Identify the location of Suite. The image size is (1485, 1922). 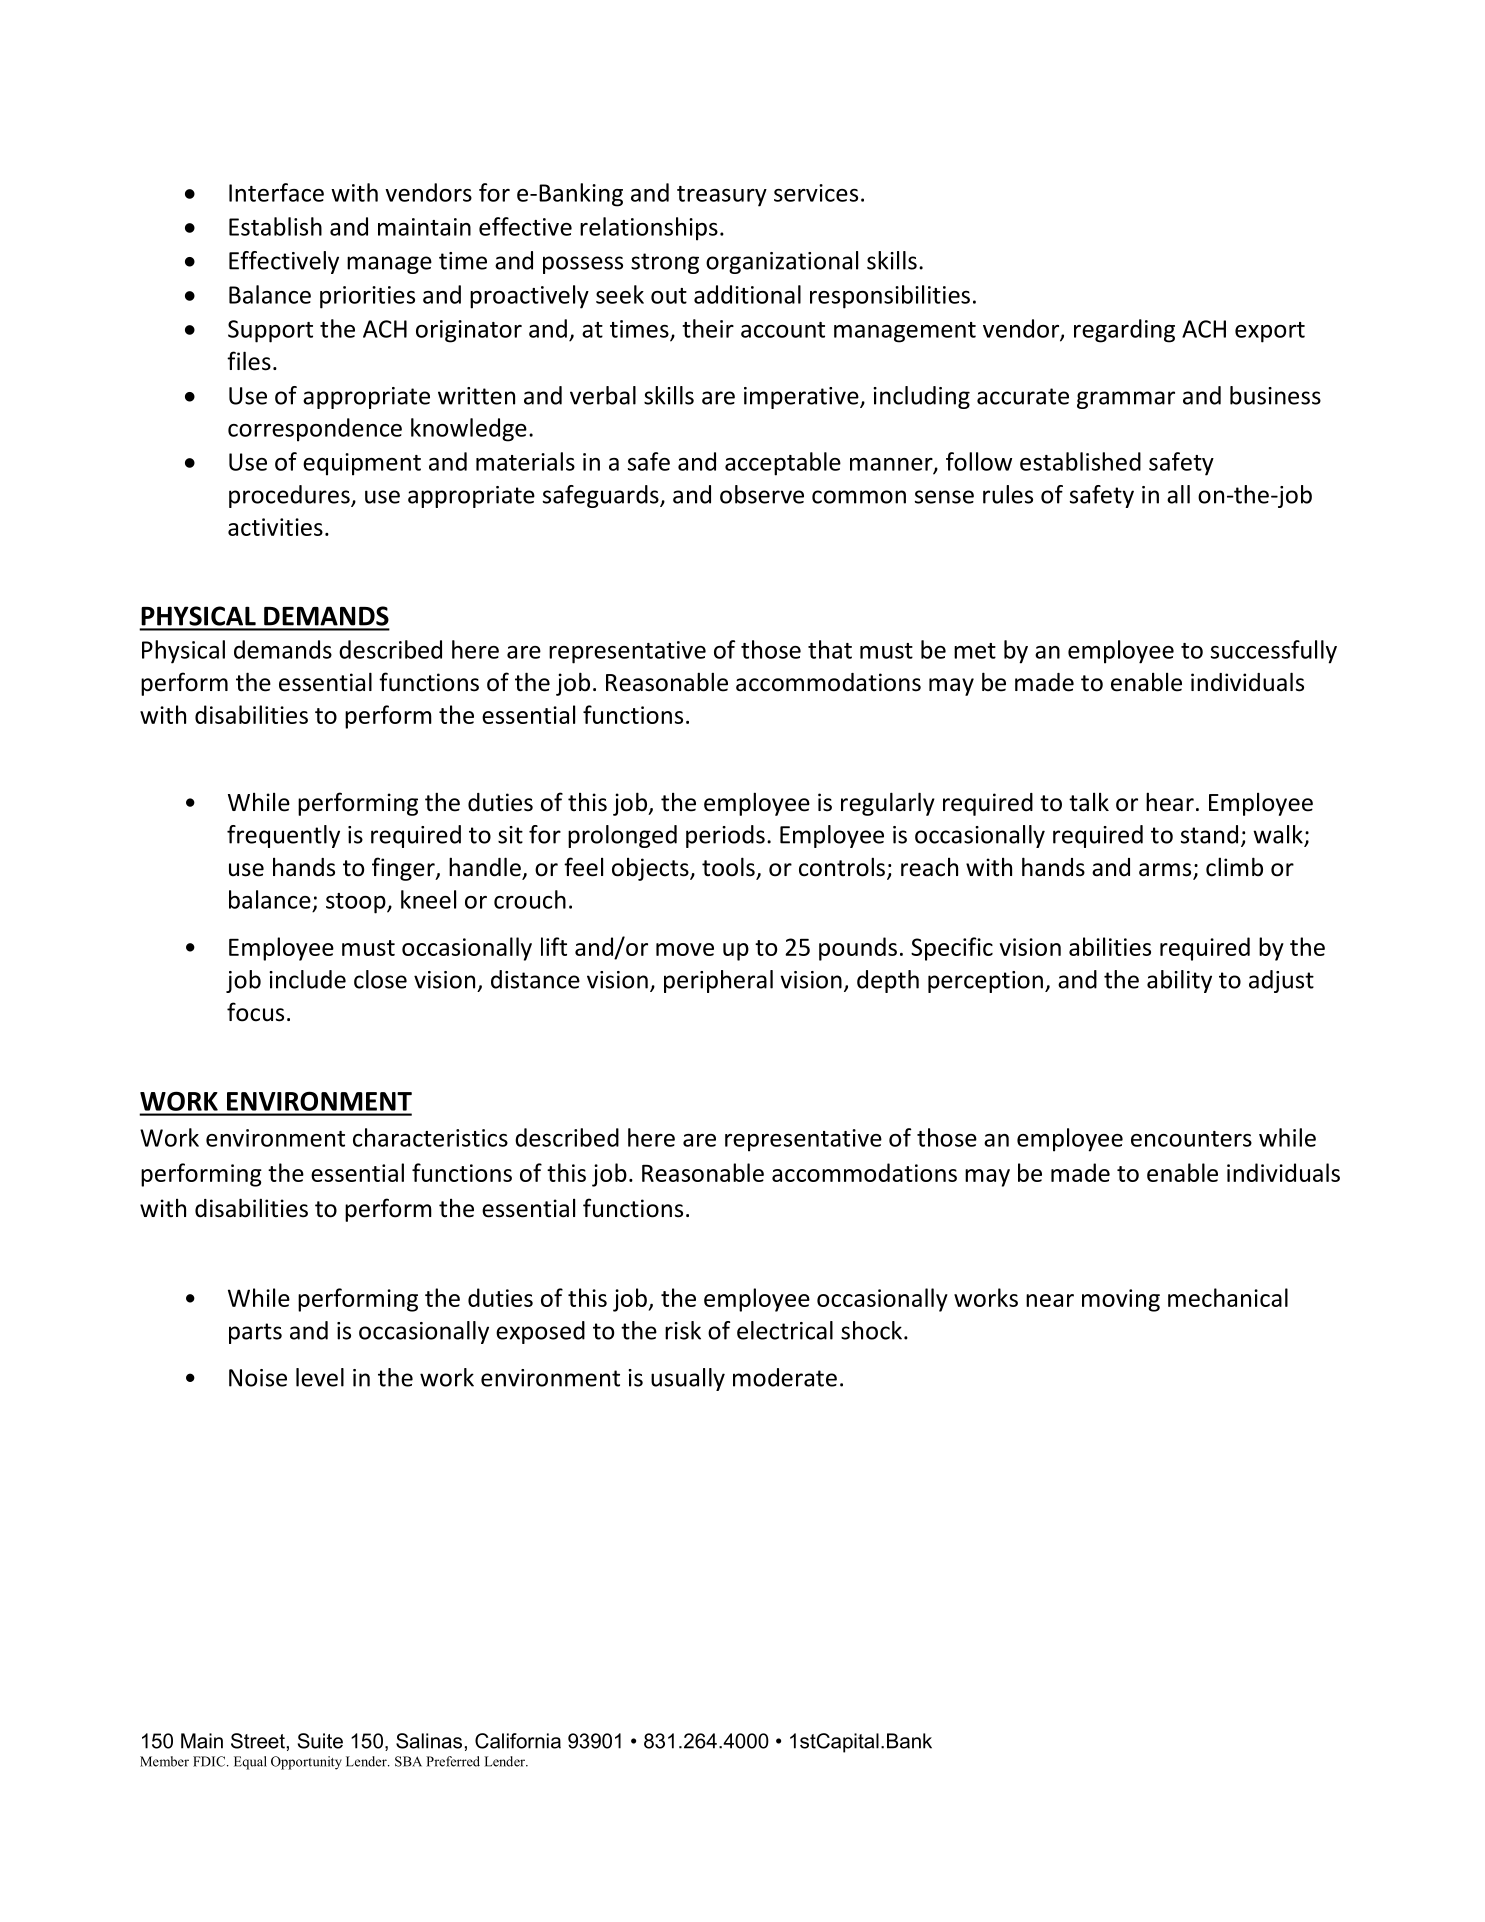
(320, 1741).
